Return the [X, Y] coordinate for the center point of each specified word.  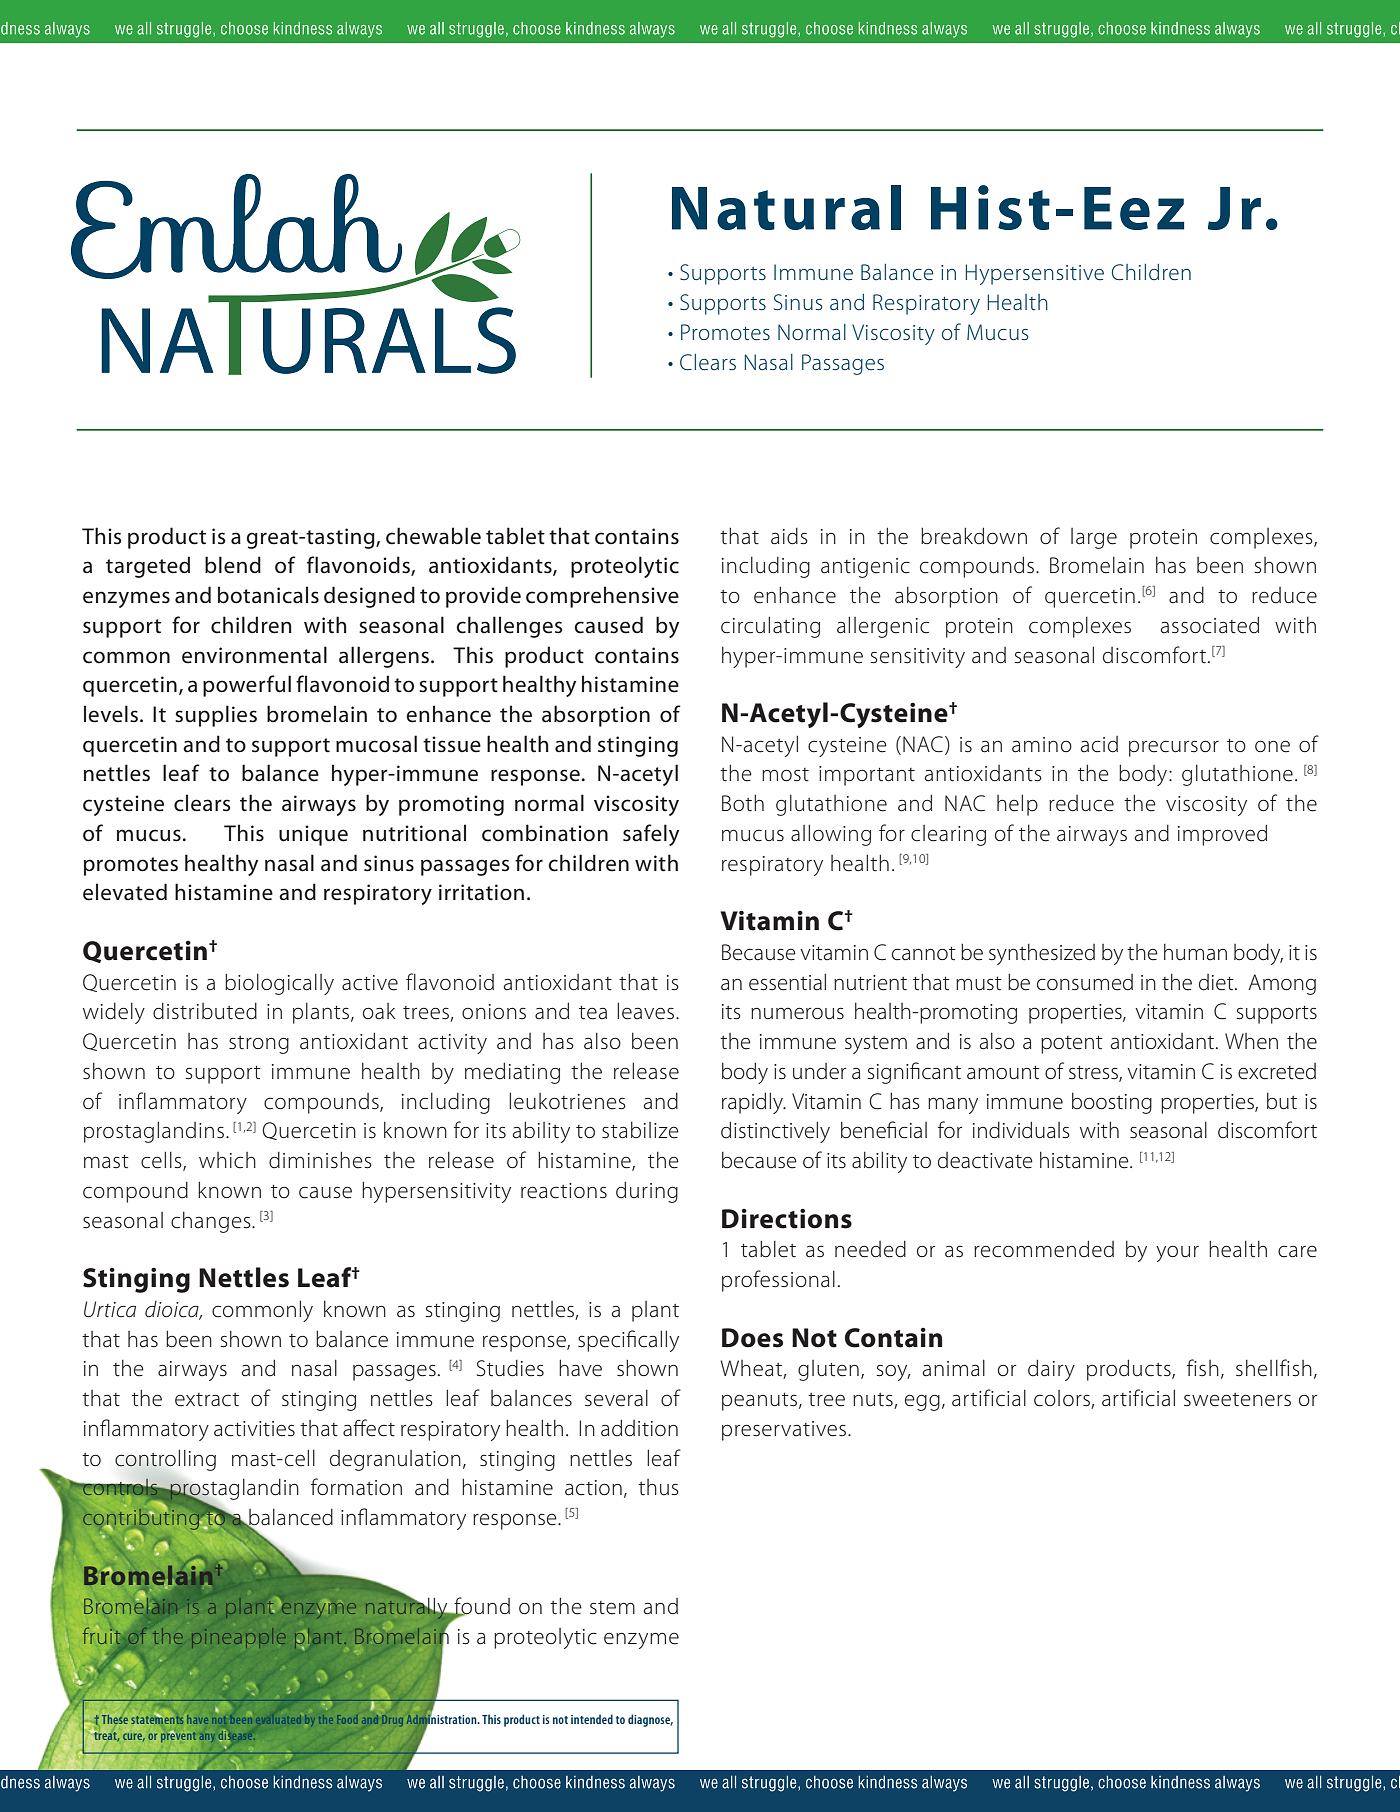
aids [789, 536]
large [1094, 538]
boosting [1112, 1103]
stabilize [640, 1130]
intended [592, 1719]
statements [157, 1718]
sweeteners [1237, 1400]
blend [233, 565]
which [227, 1160]
